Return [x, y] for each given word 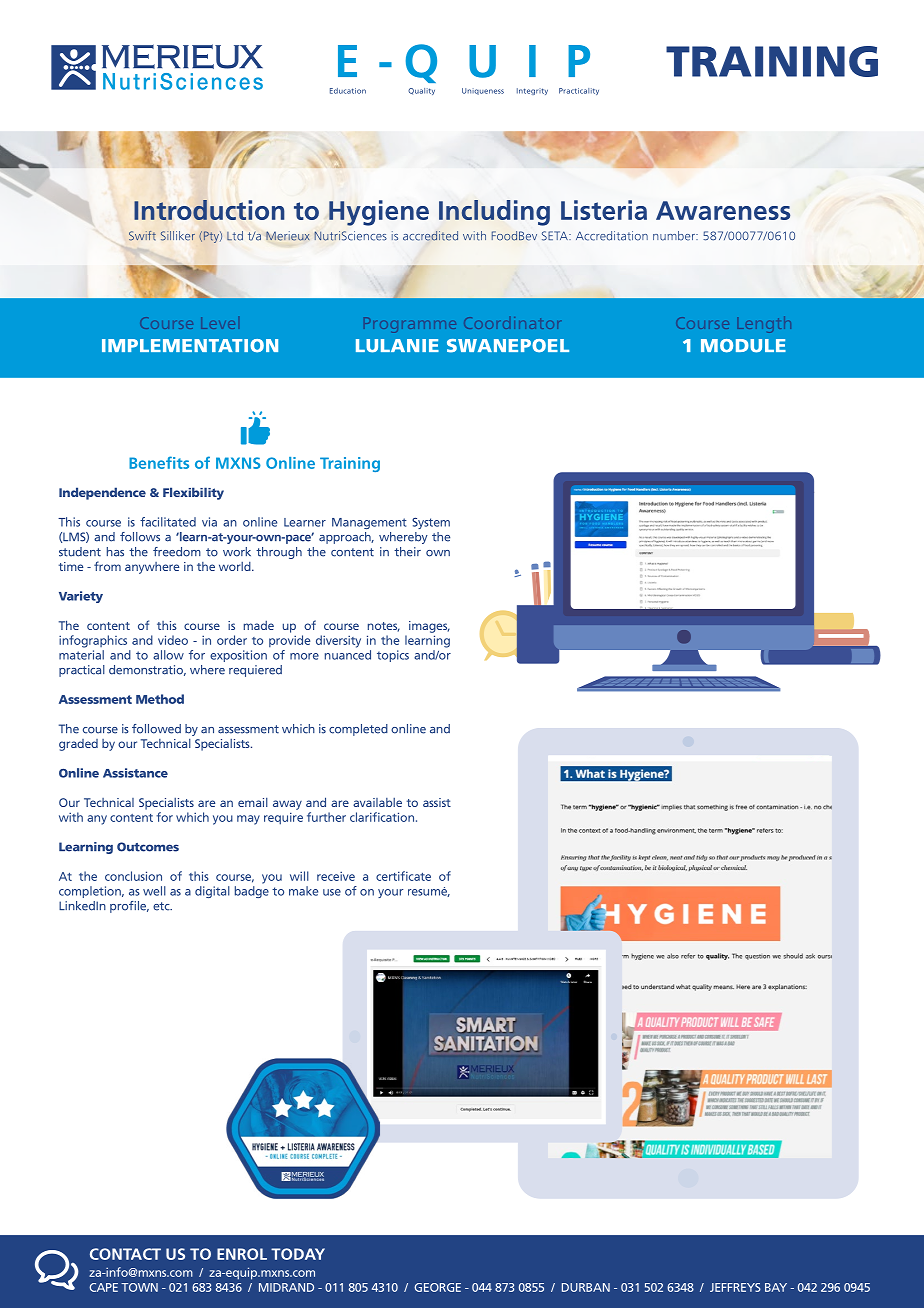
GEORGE [437, 1287]
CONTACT [125, 1254]
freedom [177, 552]
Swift [142, 236]
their [407, 552]
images [429, 627]
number [675, 236]
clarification [382, 817]
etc [162, 906]
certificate [403, 876]
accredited [430, 236]
